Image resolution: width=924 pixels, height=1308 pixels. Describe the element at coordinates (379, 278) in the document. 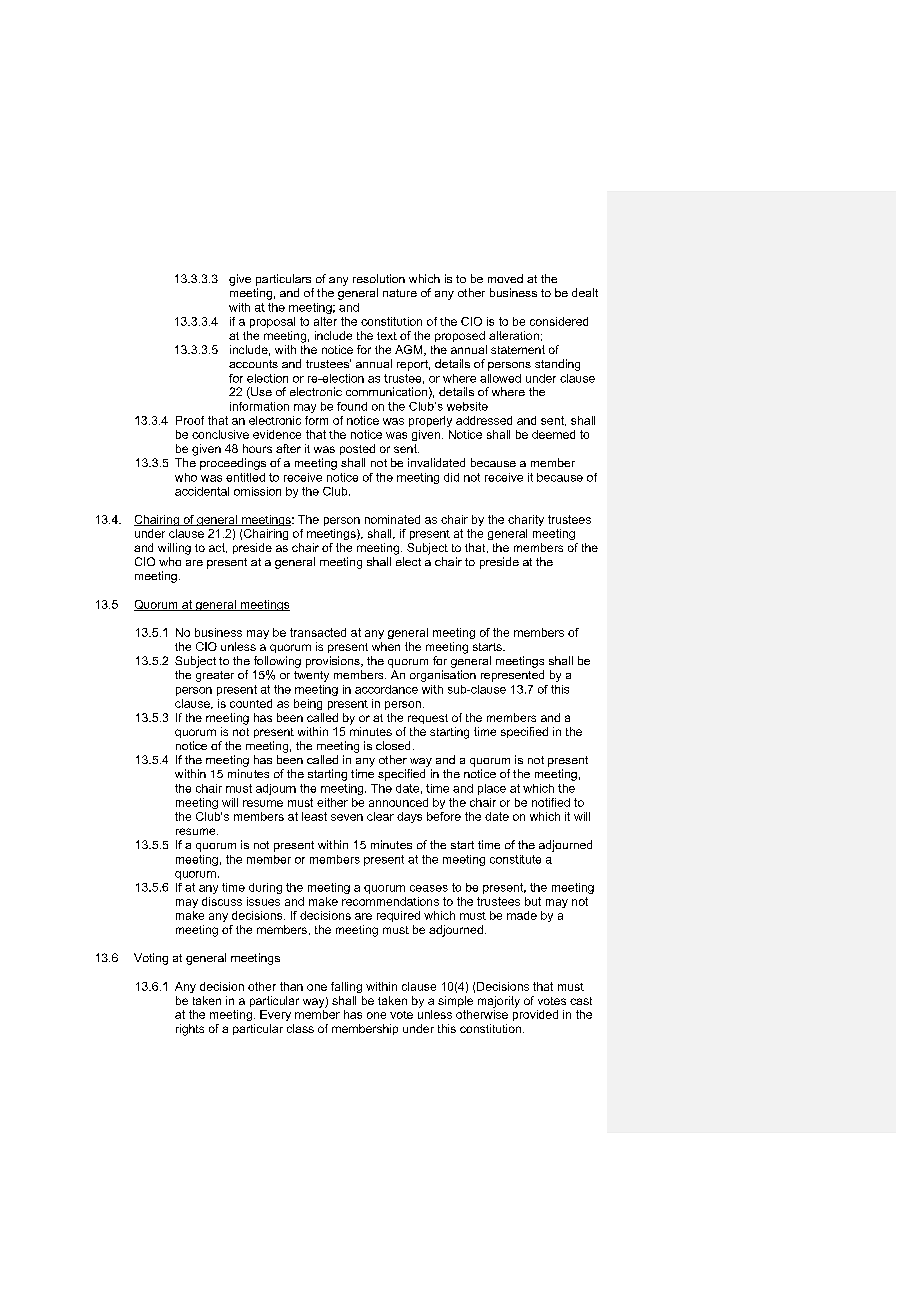

I see `resolution` at that location.
